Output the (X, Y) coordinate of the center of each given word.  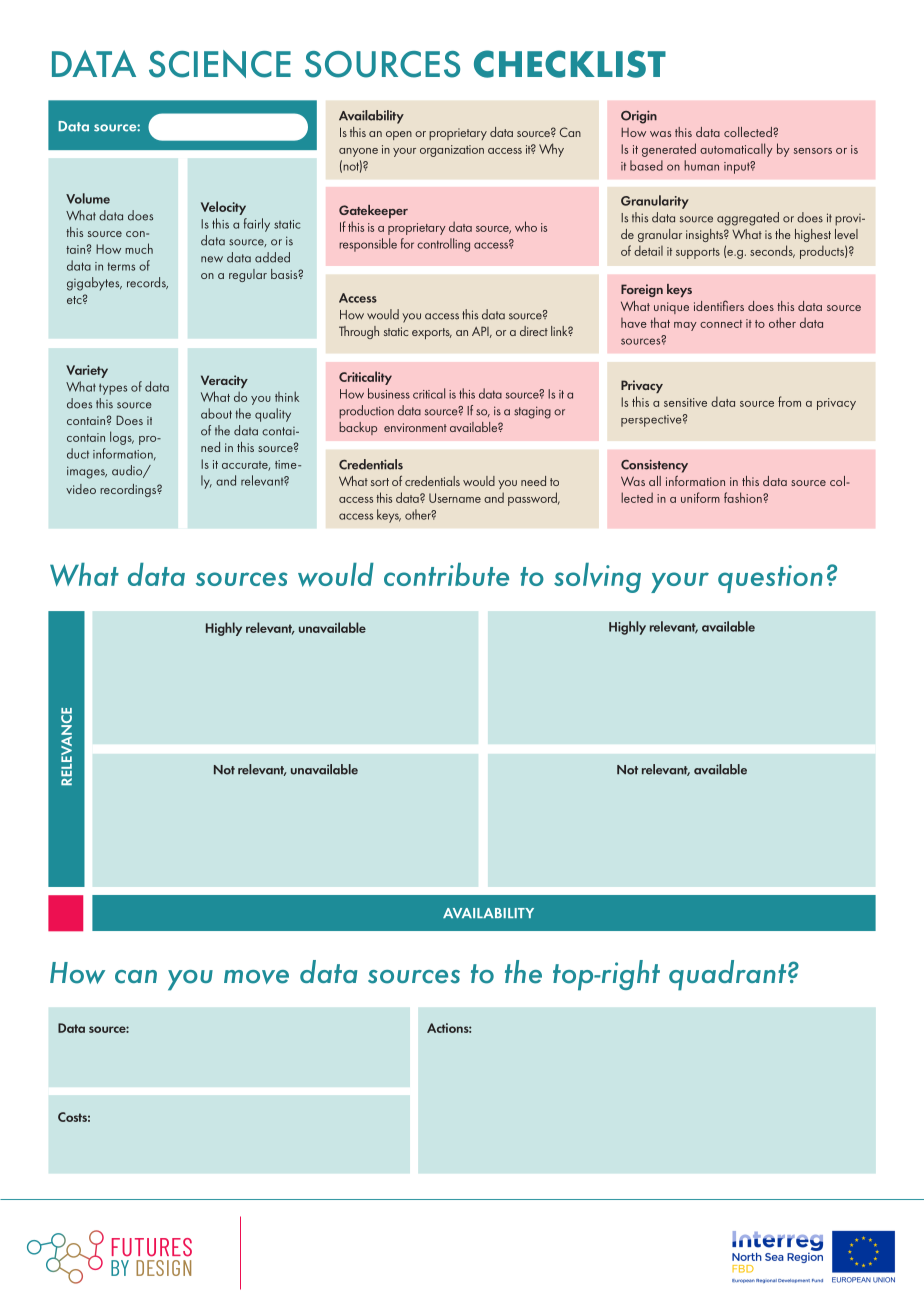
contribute (446, 574)
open (399, 135)
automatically (736, 150)
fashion (744, 497)
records (147, 283)
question (770, 579)
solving (597, 578)
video (81, 489)
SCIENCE (220, 64)
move (256, 977)
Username (455, 498)
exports (432, 333)
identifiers (719, 305)
